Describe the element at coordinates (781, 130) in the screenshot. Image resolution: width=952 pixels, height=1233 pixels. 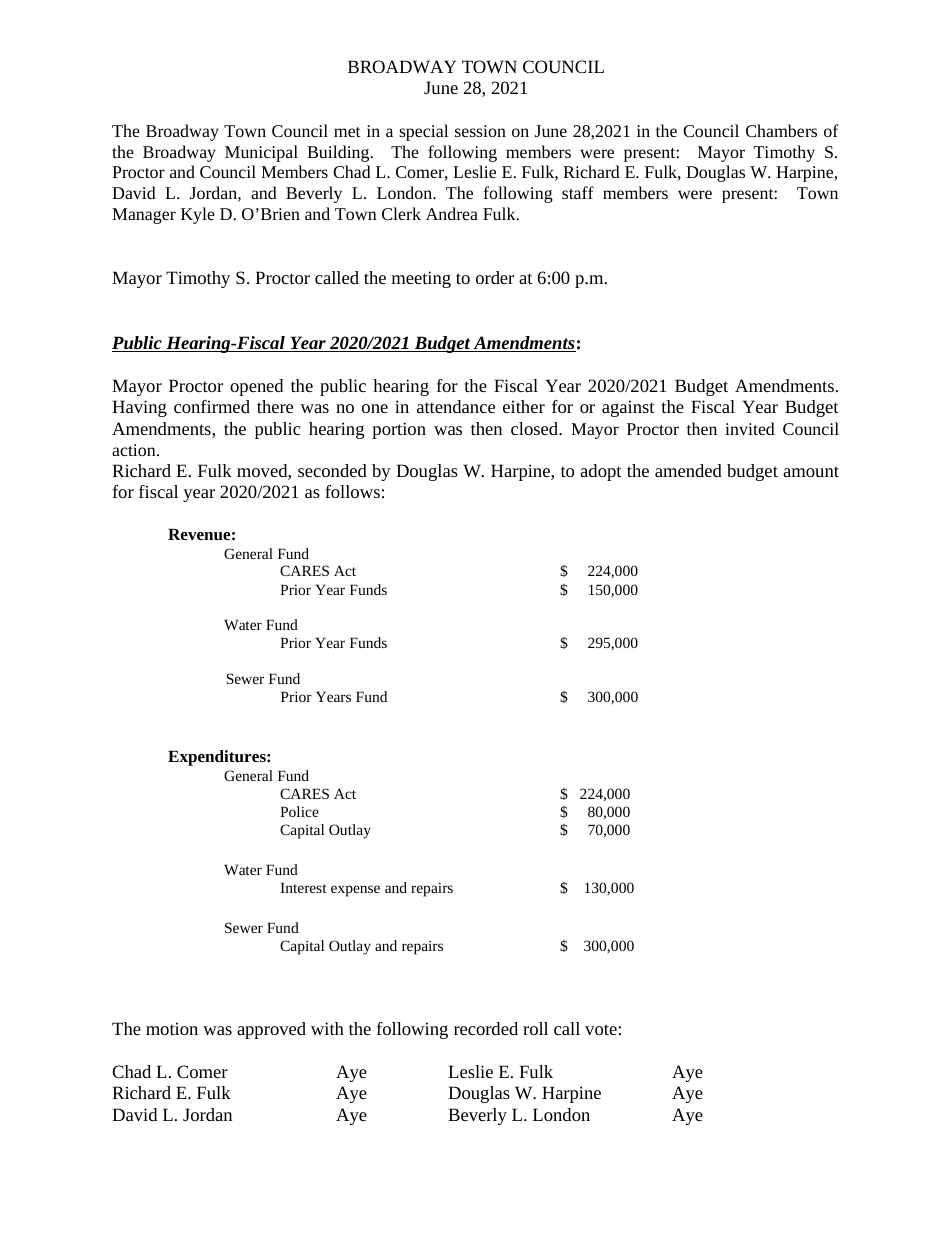
I see `Chambers` at that location.
